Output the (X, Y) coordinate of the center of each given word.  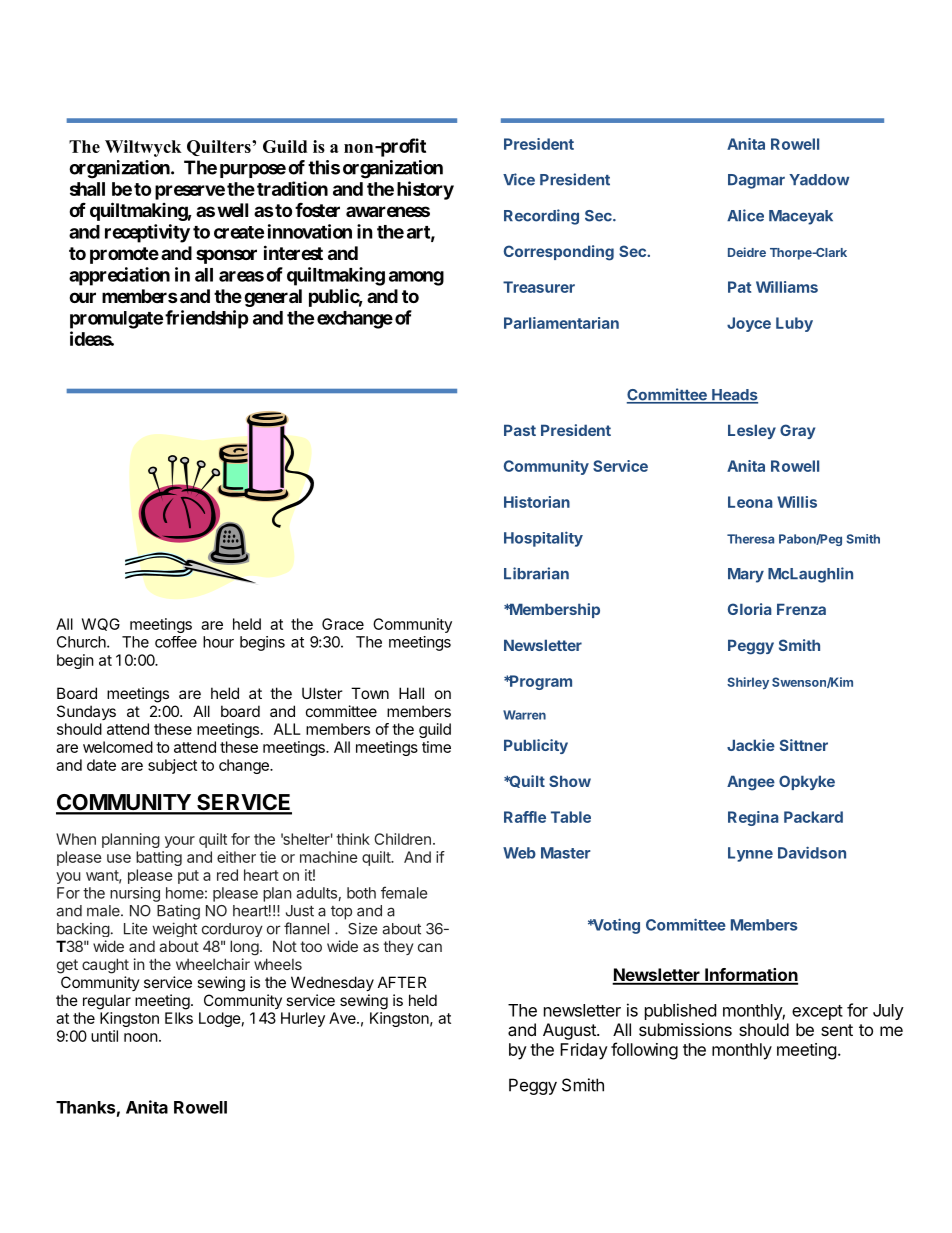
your (180, 842)
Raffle (525, 817)
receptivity (147, 233)
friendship (207, 319)
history (425, 190)
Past (520, 430)
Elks (179, 1018)
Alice (745, 215)
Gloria (750, 609)
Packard (813, 817)
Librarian (536, 573)
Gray (797, 431)
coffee (176, 642)
